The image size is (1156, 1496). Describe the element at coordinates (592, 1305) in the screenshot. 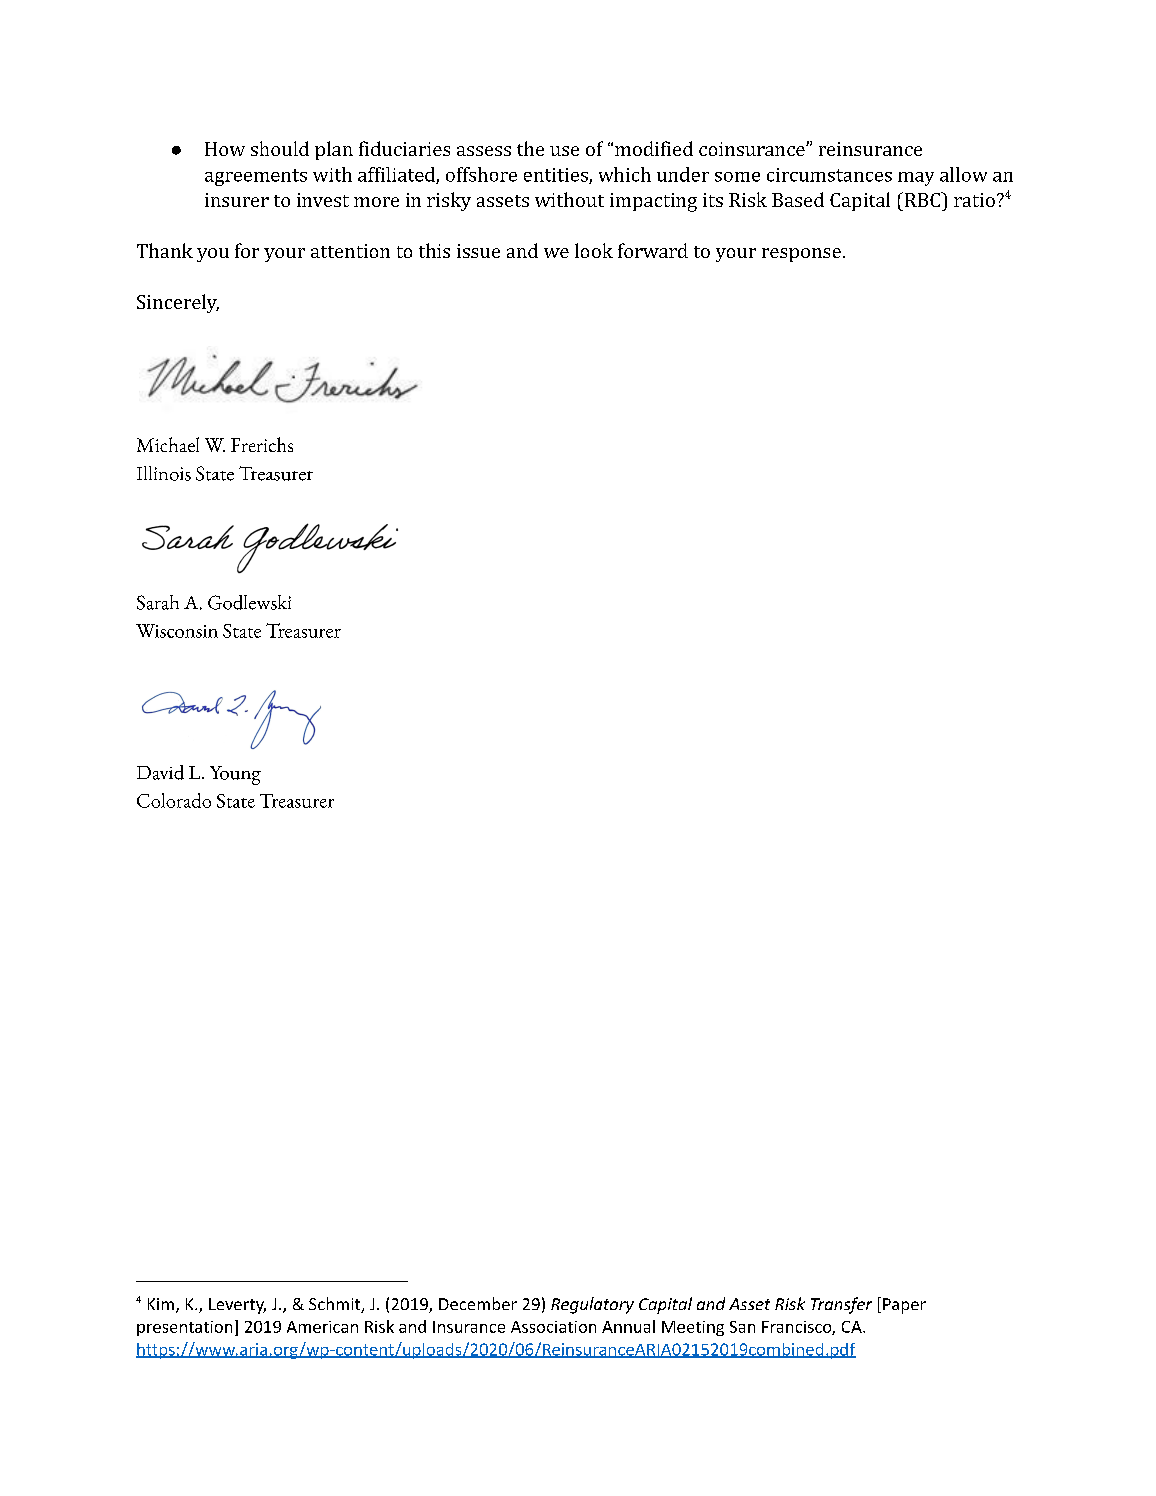

I see `Regulatory` at that location.
